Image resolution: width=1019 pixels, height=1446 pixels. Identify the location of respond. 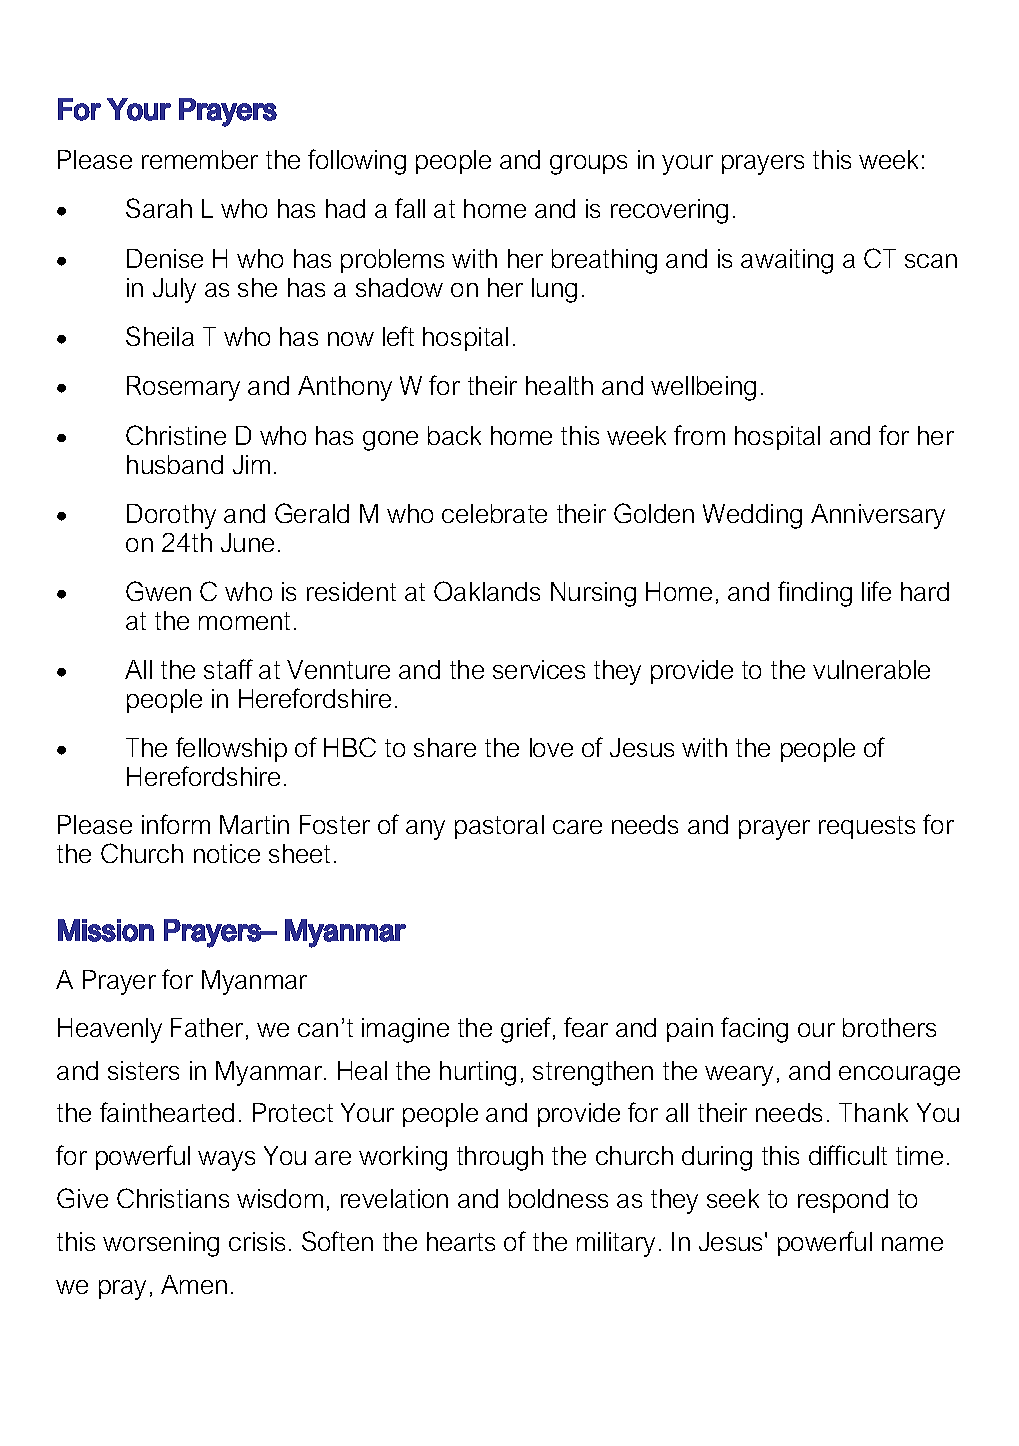
(843, 1201).
